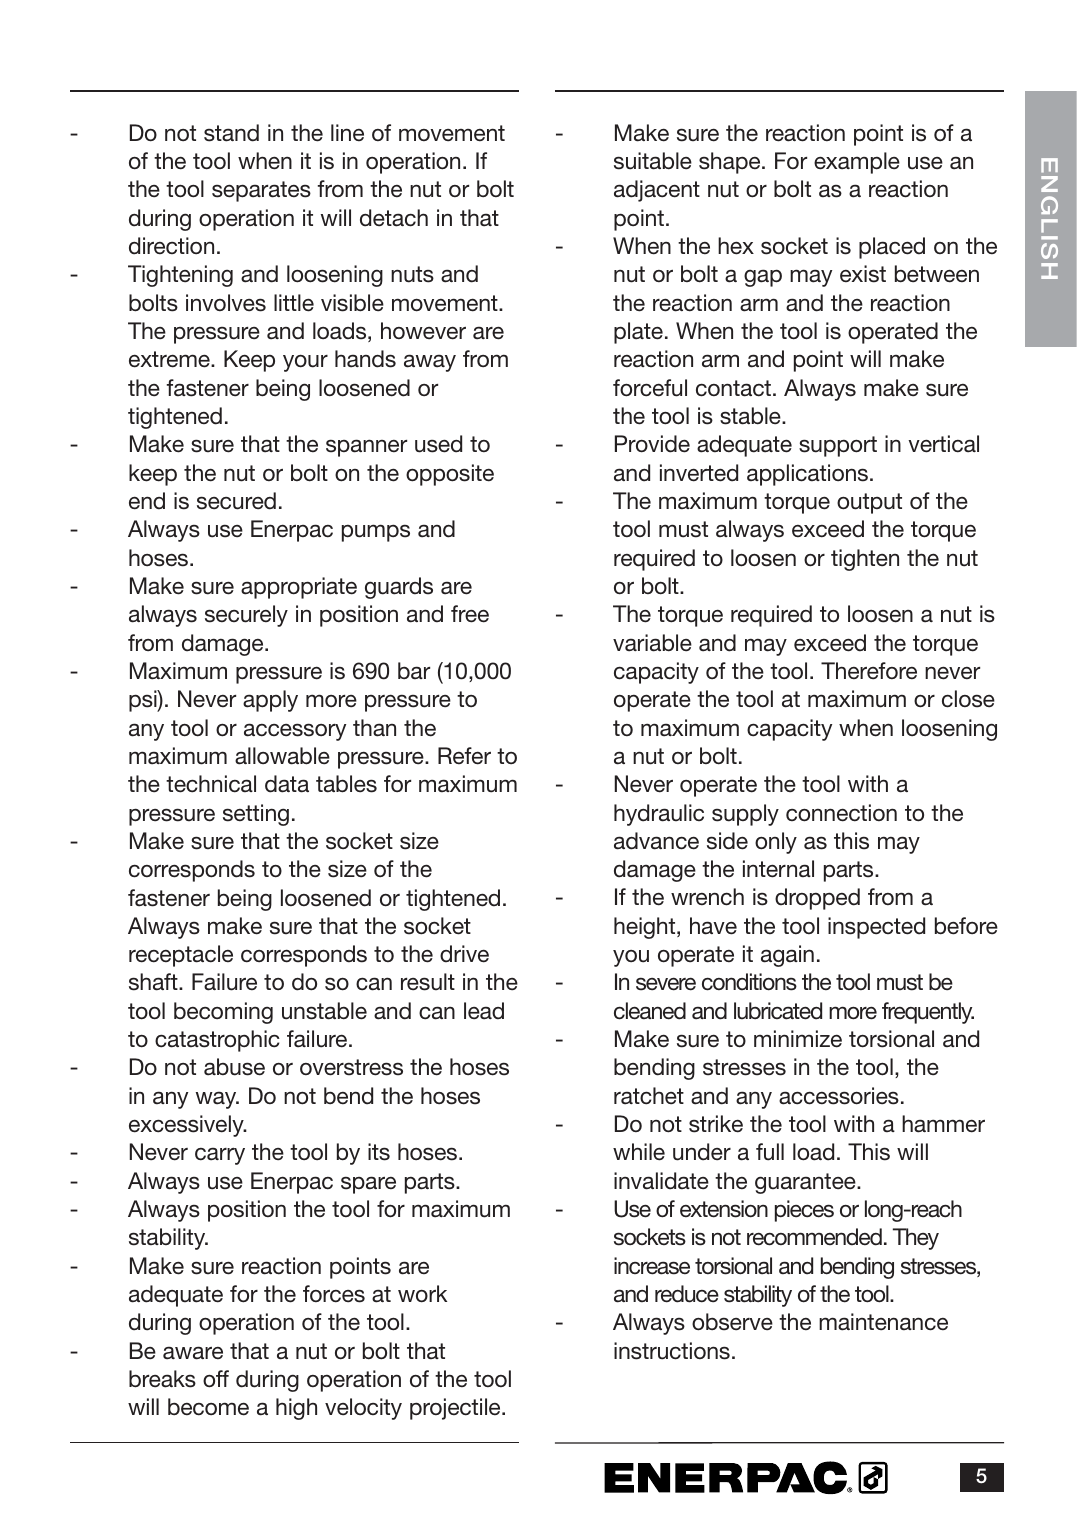 The width and height of the screenshot is (1081, 1532). What do you see at coordinates (653, 161) in the screenshot?
I see `suitable` at bounding box center [653, 161].
